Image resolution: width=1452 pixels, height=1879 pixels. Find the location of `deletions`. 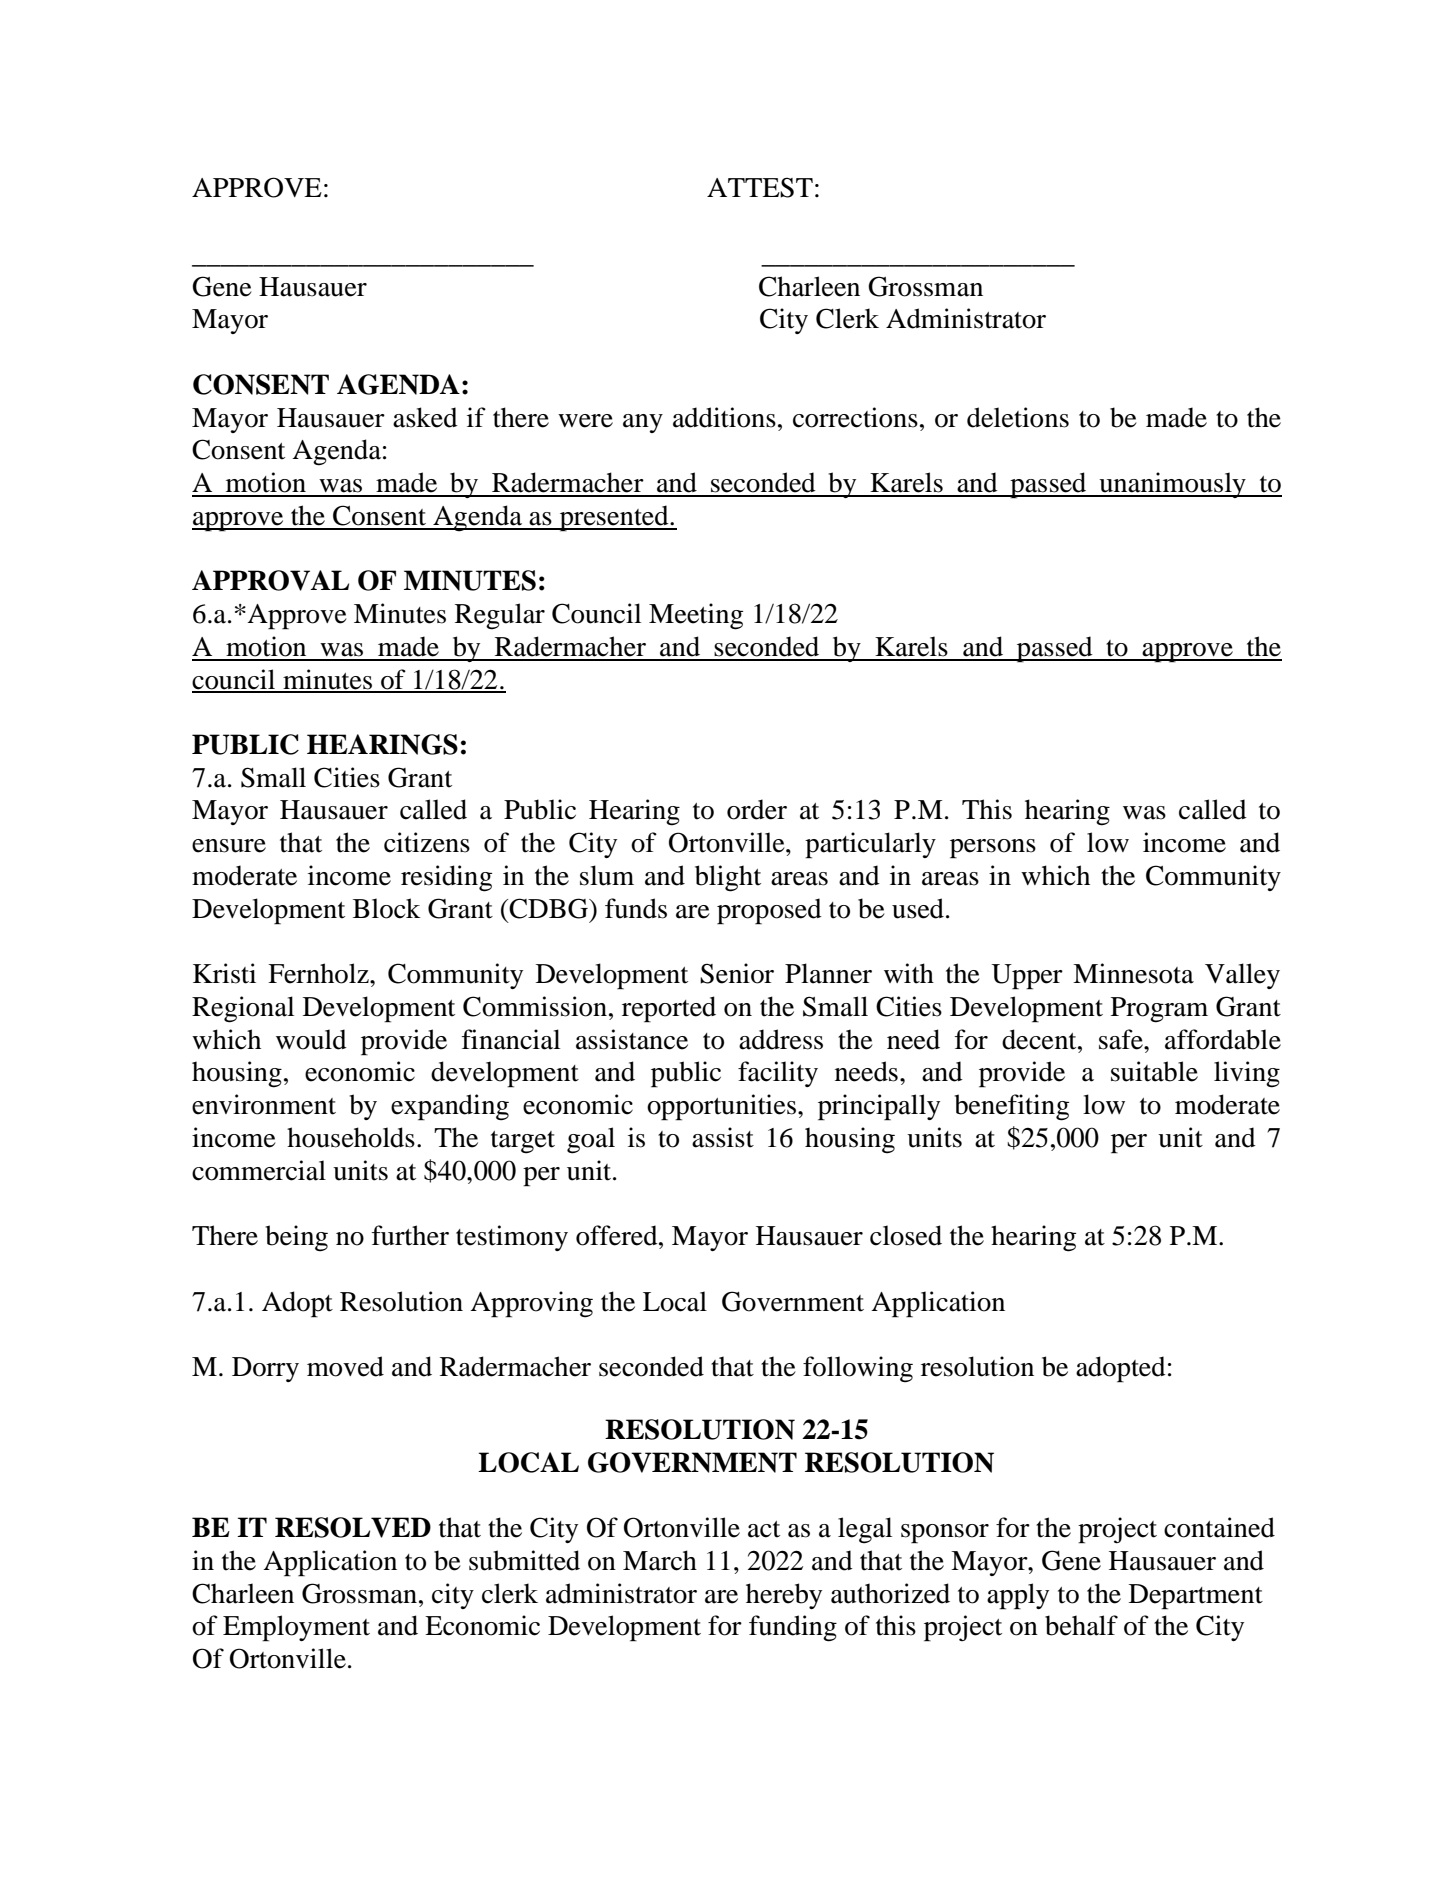

deletions is located at coordinates (1018, 417).
